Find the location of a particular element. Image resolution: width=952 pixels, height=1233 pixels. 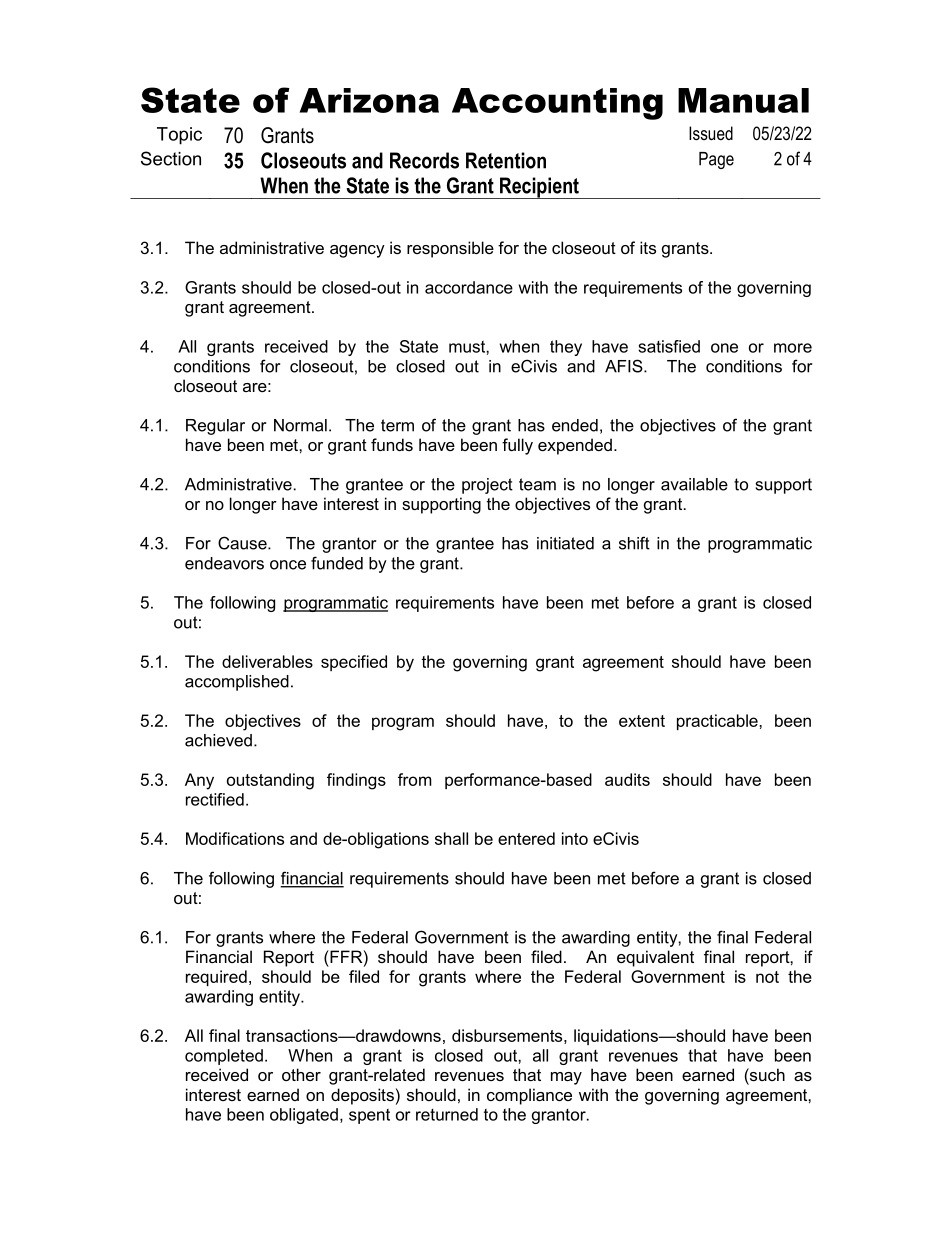

shift is located at coordinates (634, 543).
